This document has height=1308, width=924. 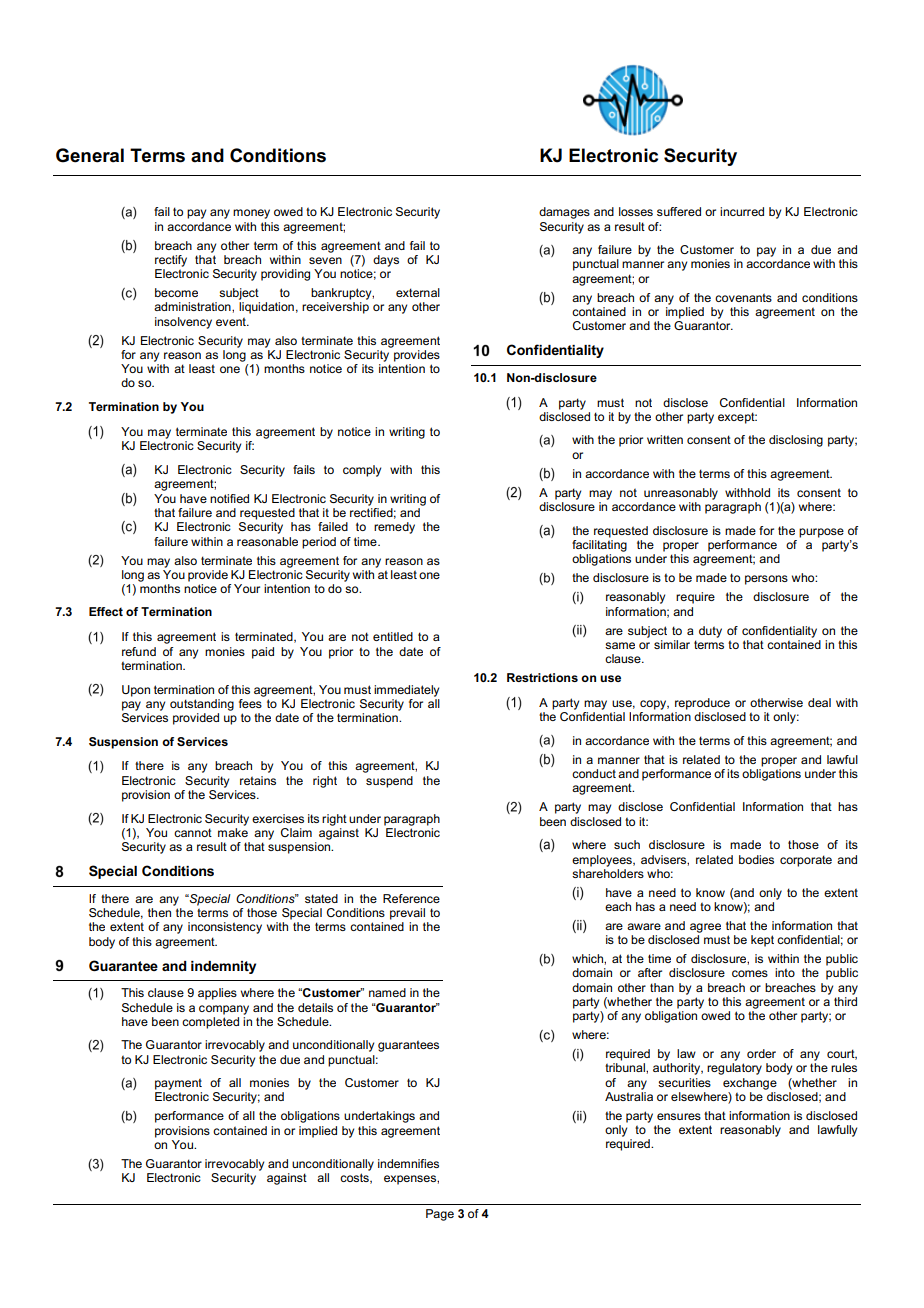 What do you see at coordinates (440, 1215) in the document?
I see `Page` at bounding box center [440, 1215].
